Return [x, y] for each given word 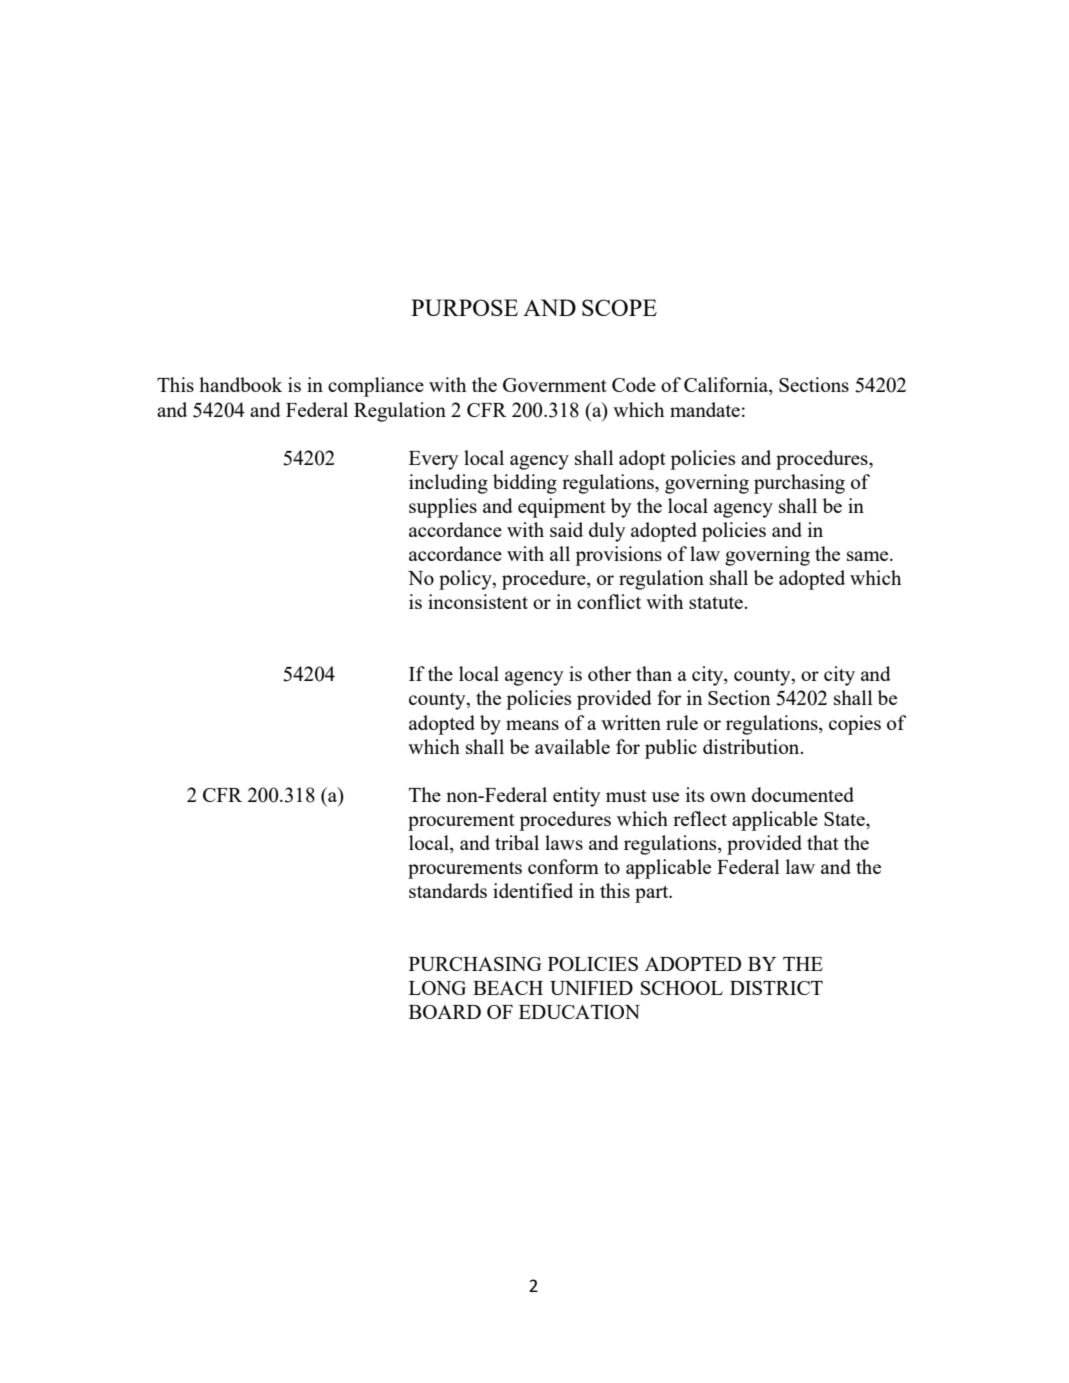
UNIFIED [591, 988]
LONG [437, 988]
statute [717, 603]
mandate [705, 409]
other [609, 673]
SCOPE [619, 307]
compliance [376, 387]
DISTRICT [776, 988]
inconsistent [478, 601]
